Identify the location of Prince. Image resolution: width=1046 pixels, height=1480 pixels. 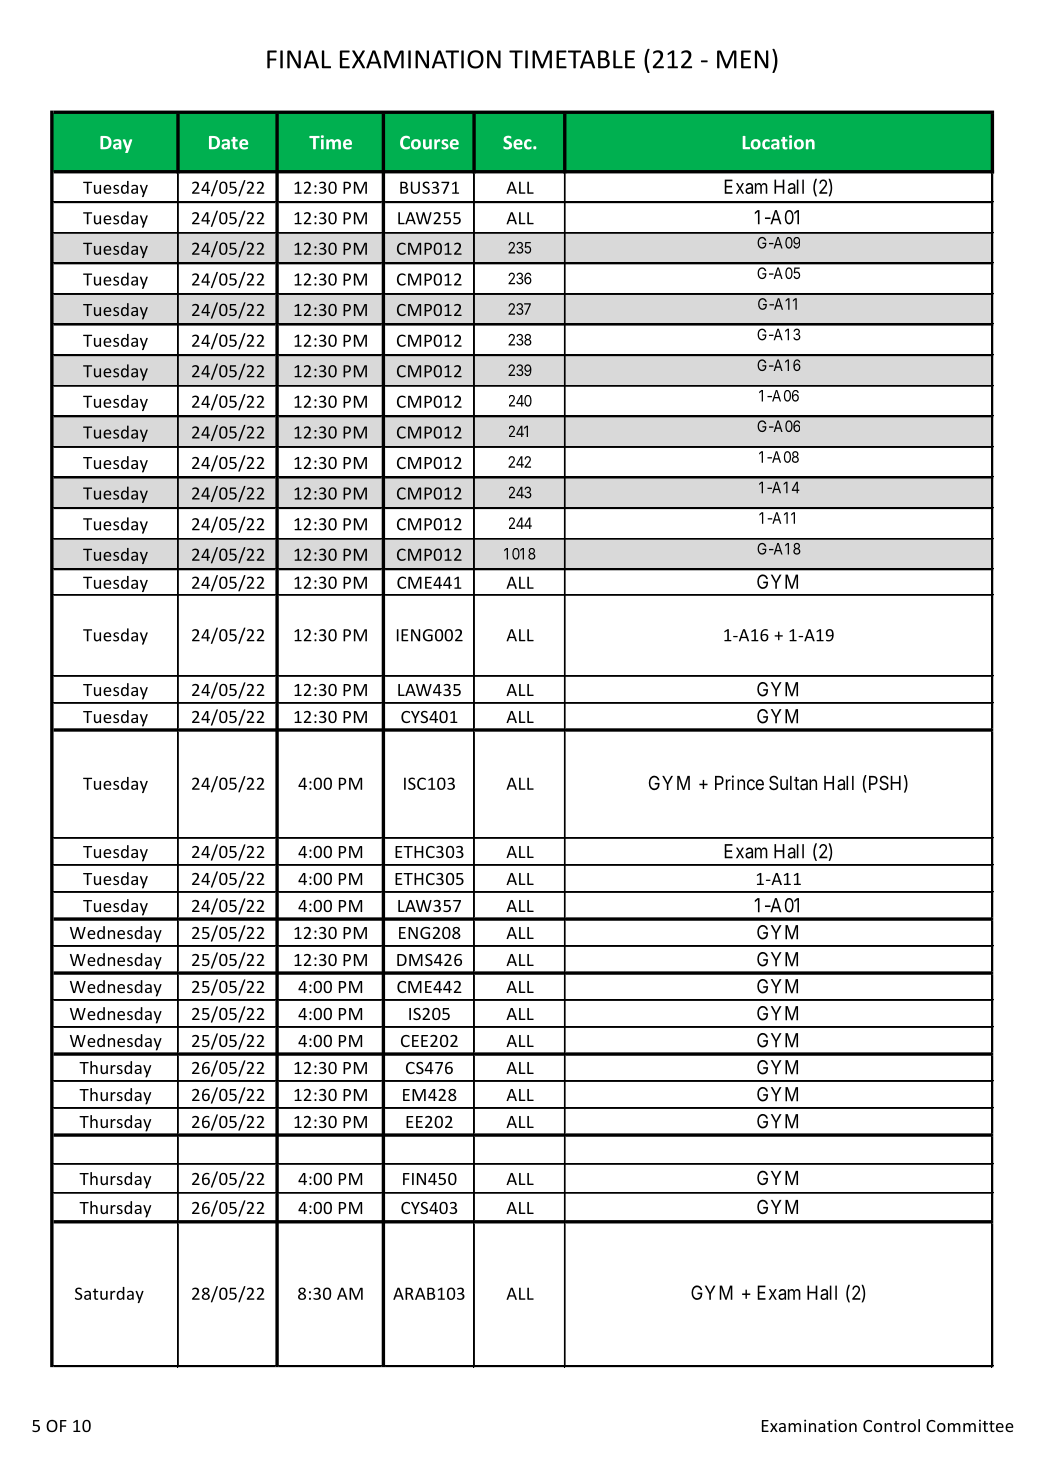
(739, 782).
